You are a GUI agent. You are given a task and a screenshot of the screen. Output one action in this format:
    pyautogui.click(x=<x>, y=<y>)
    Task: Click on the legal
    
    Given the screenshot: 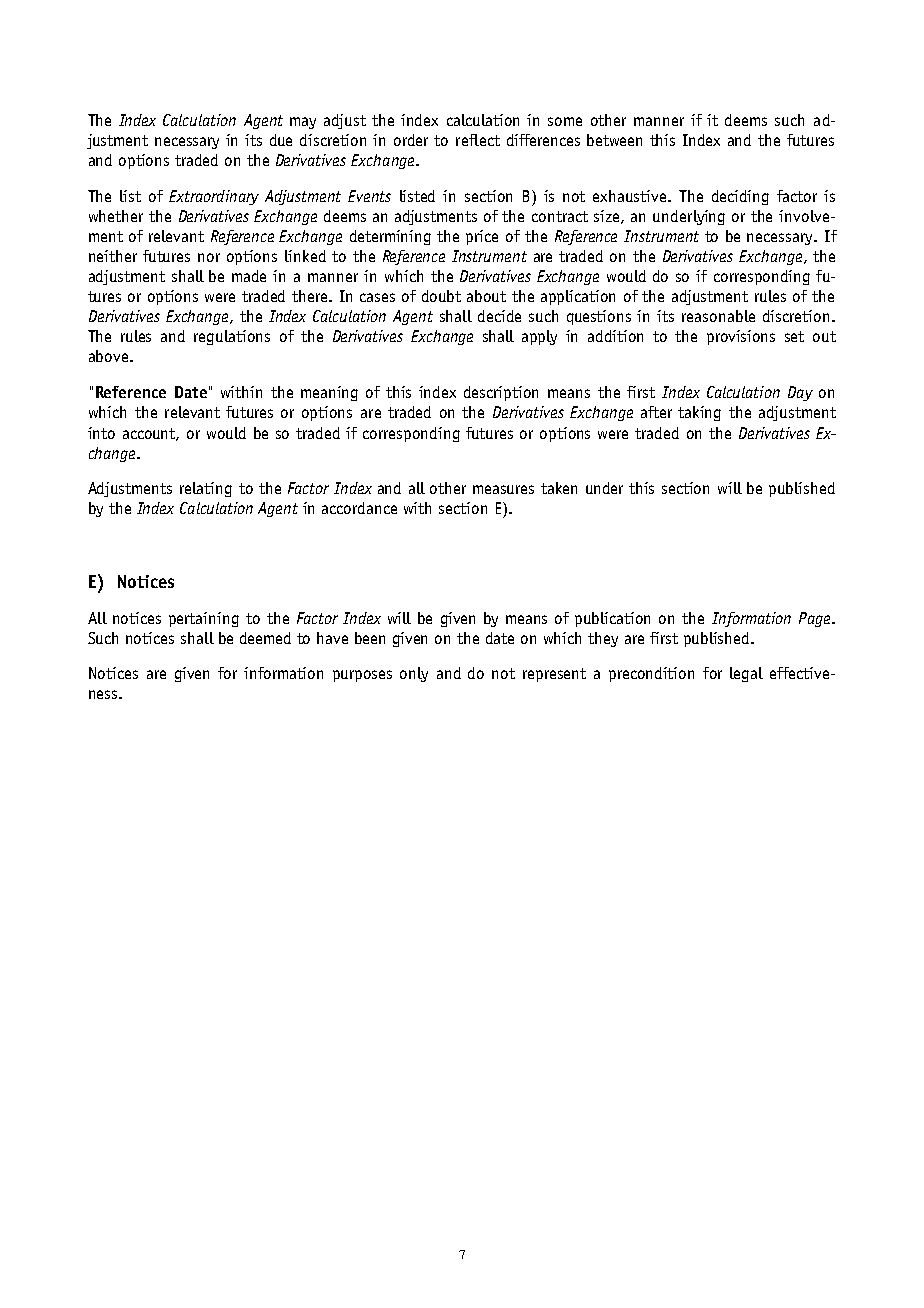 What is the action you would take?
    pyautogui.click(x=746, y=674)
